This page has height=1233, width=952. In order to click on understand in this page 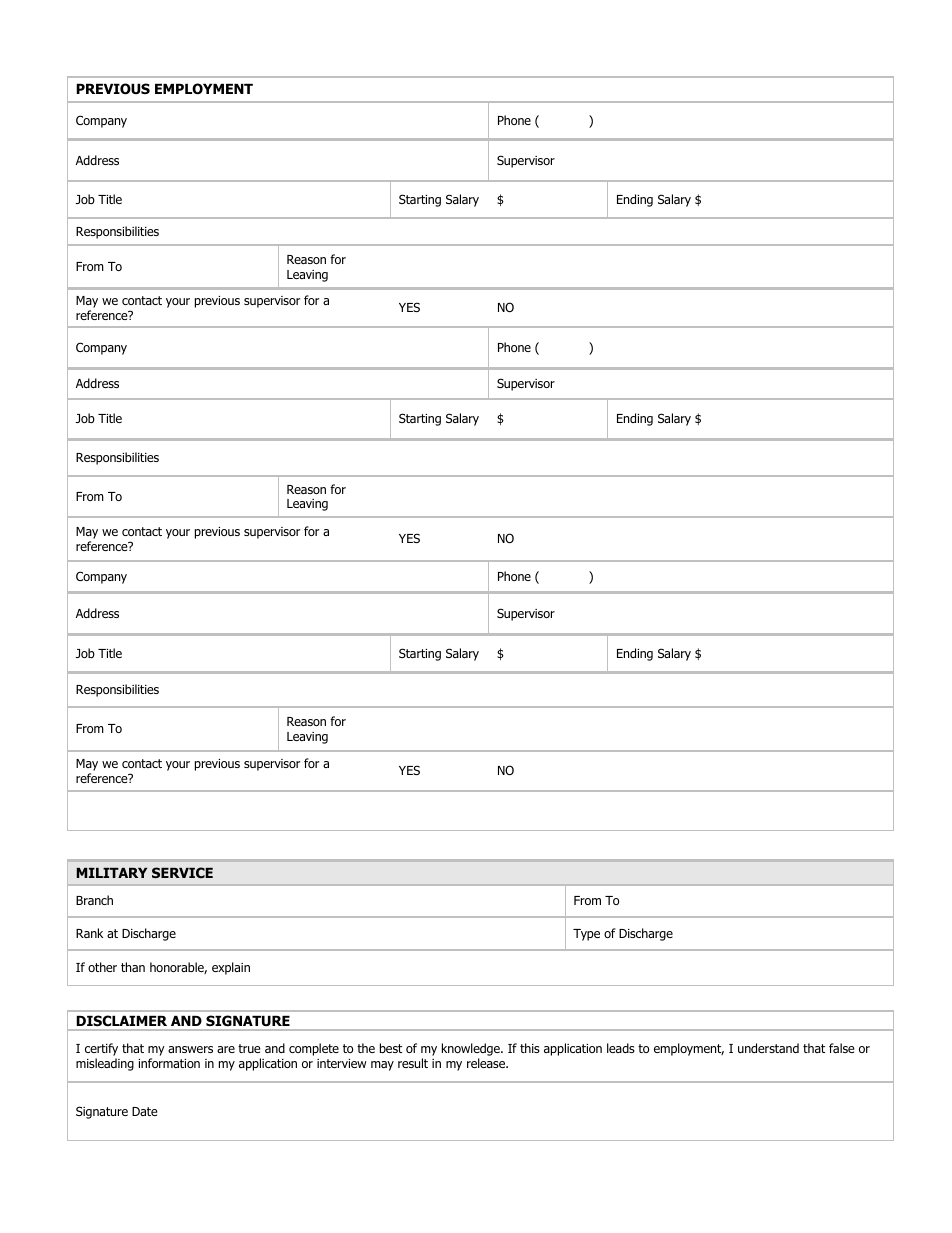, I will do `click(768, 1048)`.
